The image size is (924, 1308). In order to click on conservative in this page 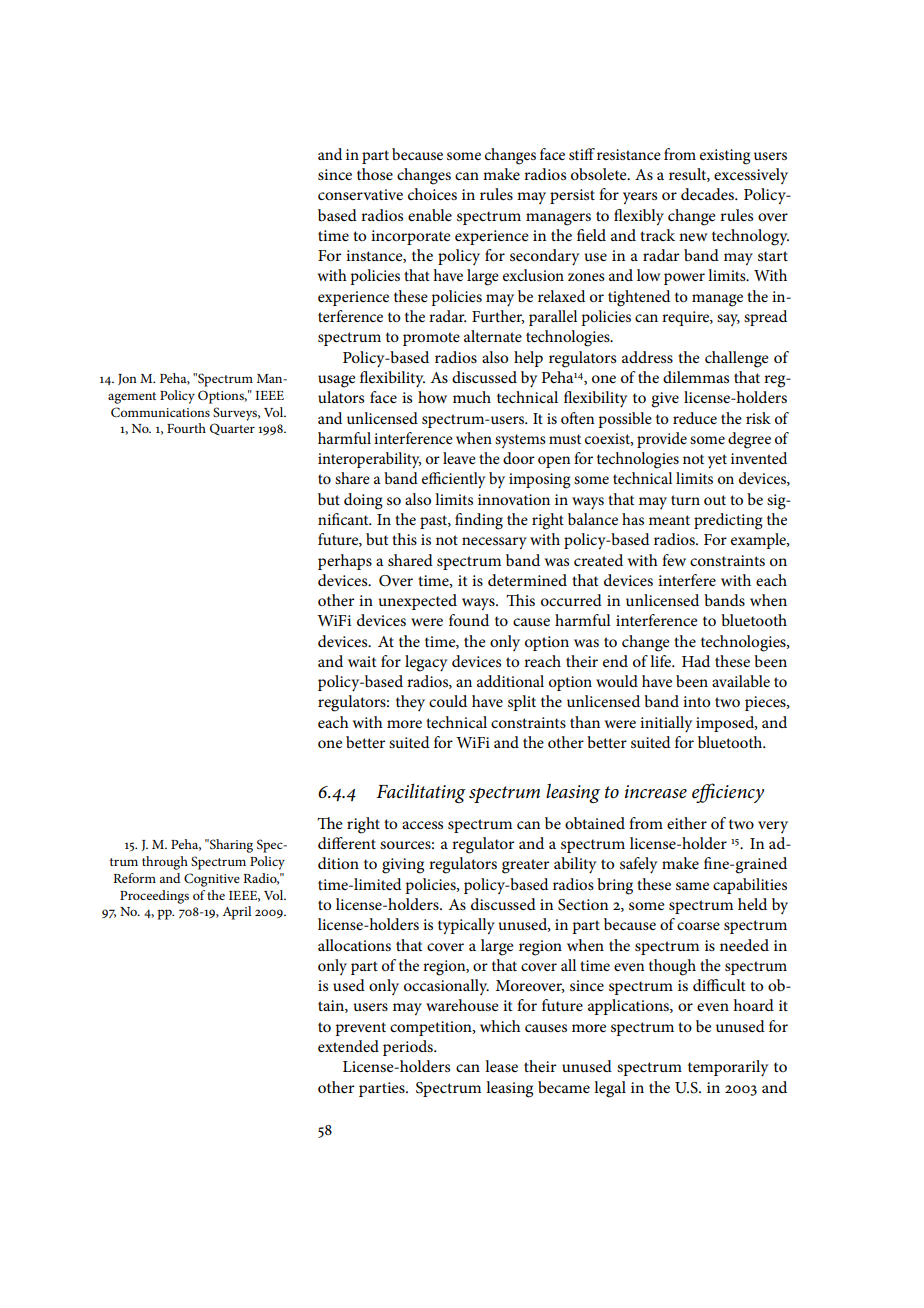, I will do `click(360, 194)`.
